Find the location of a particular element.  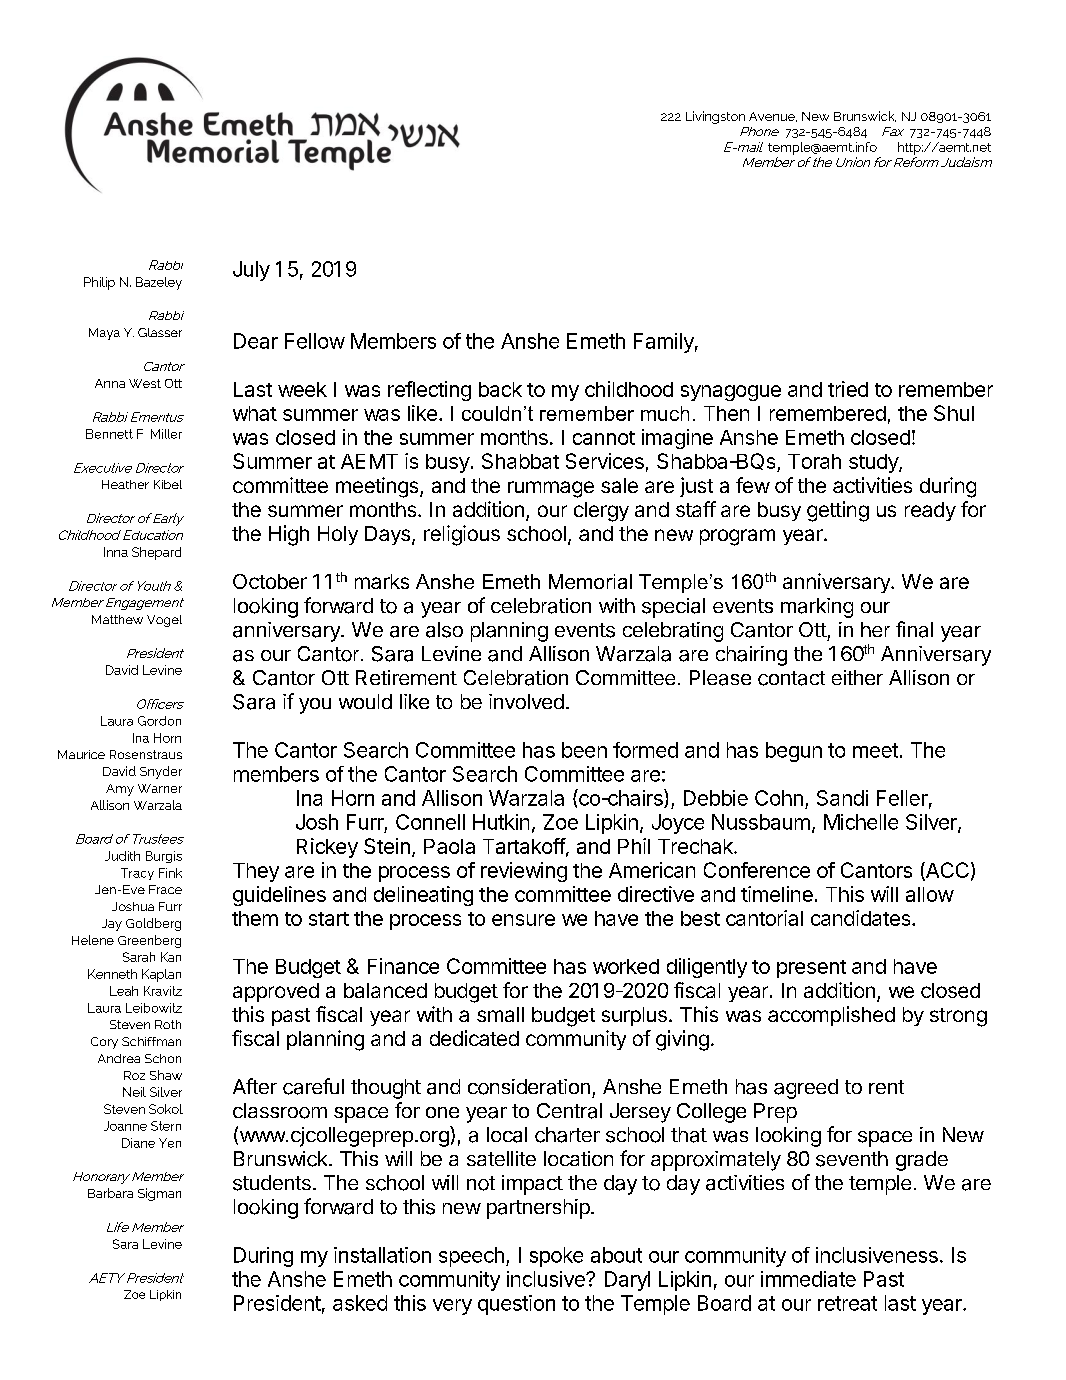

Livingston is located at coordinates (715, 117).
